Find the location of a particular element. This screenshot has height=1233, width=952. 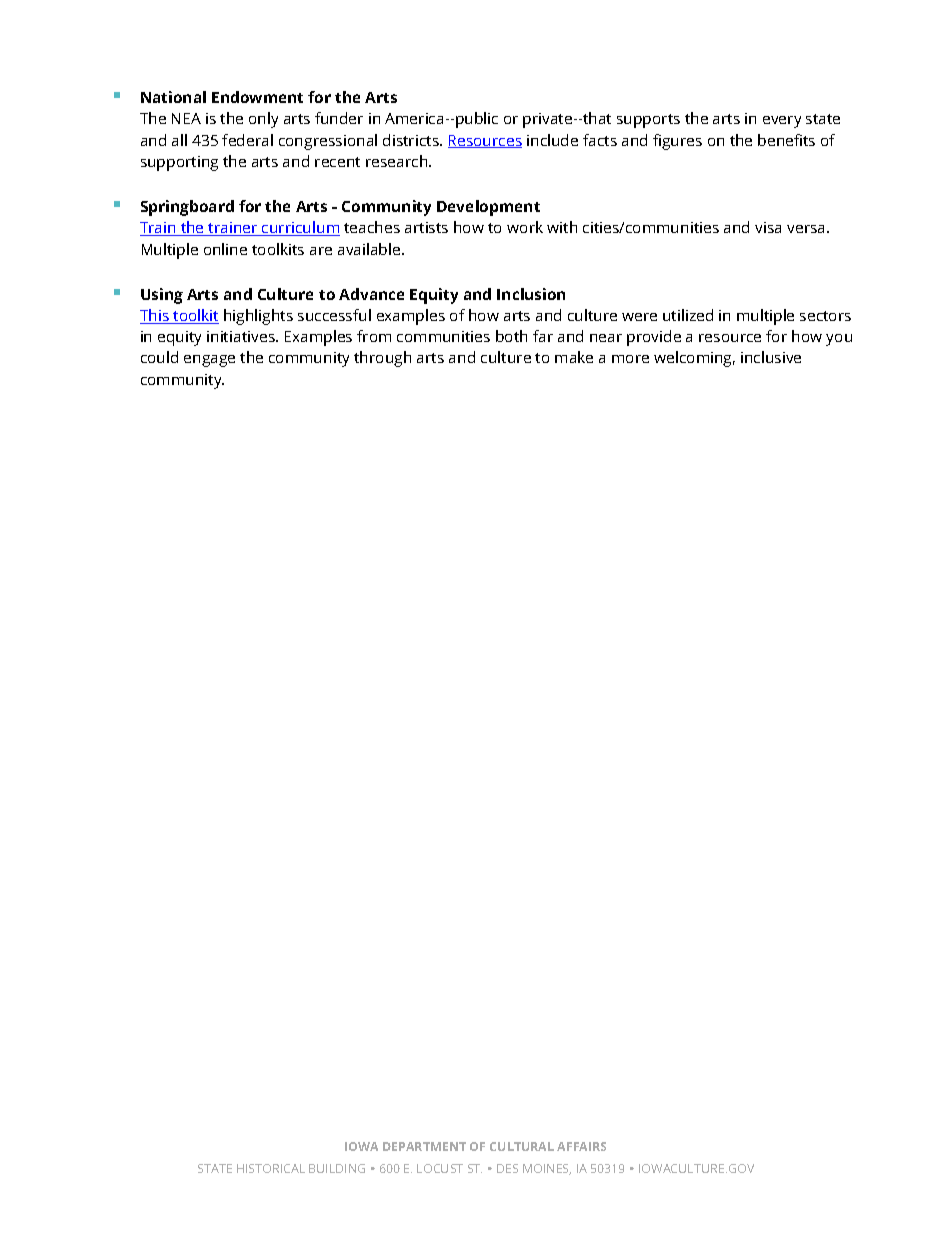

federal is located at coordinates (247, 140).
